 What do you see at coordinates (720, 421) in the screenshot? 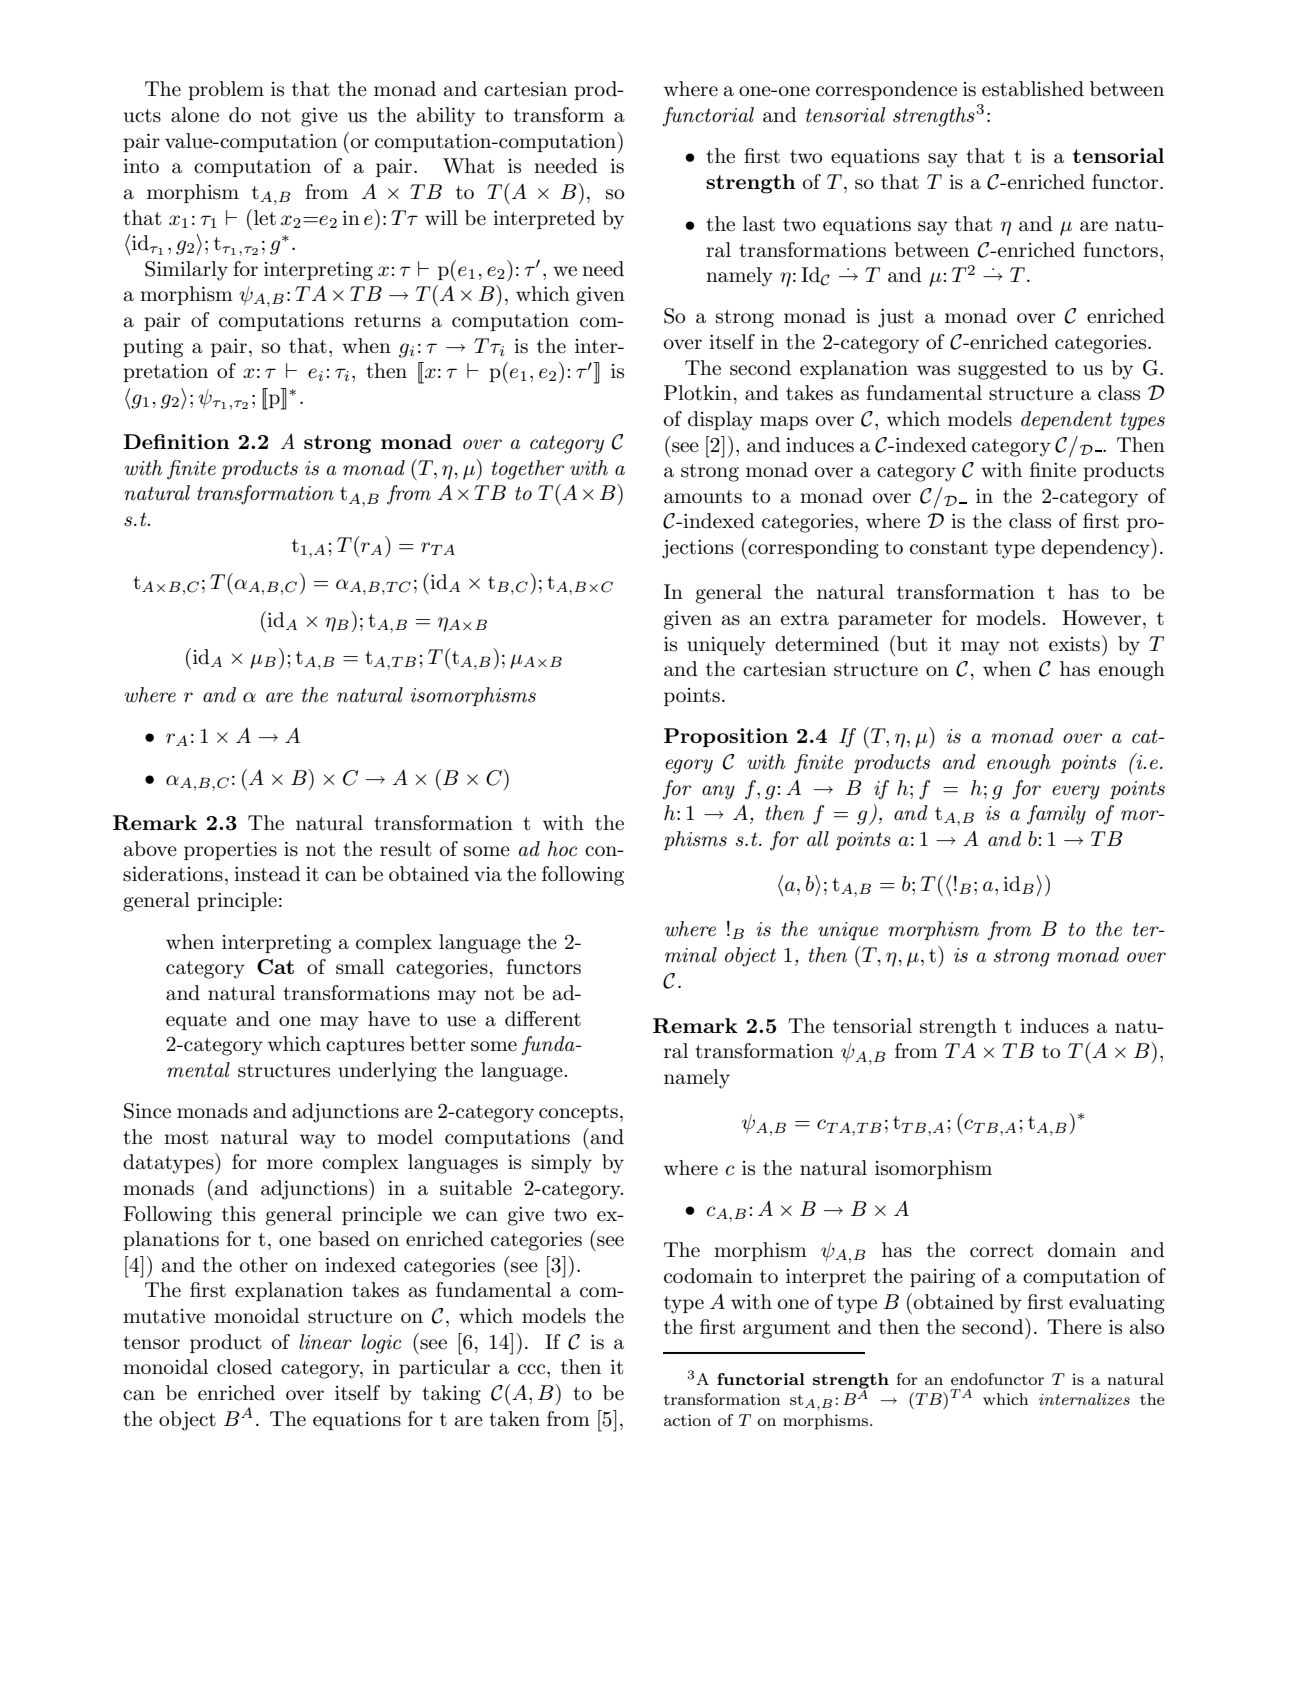
I see `display` at bounding box center [720, 421].
